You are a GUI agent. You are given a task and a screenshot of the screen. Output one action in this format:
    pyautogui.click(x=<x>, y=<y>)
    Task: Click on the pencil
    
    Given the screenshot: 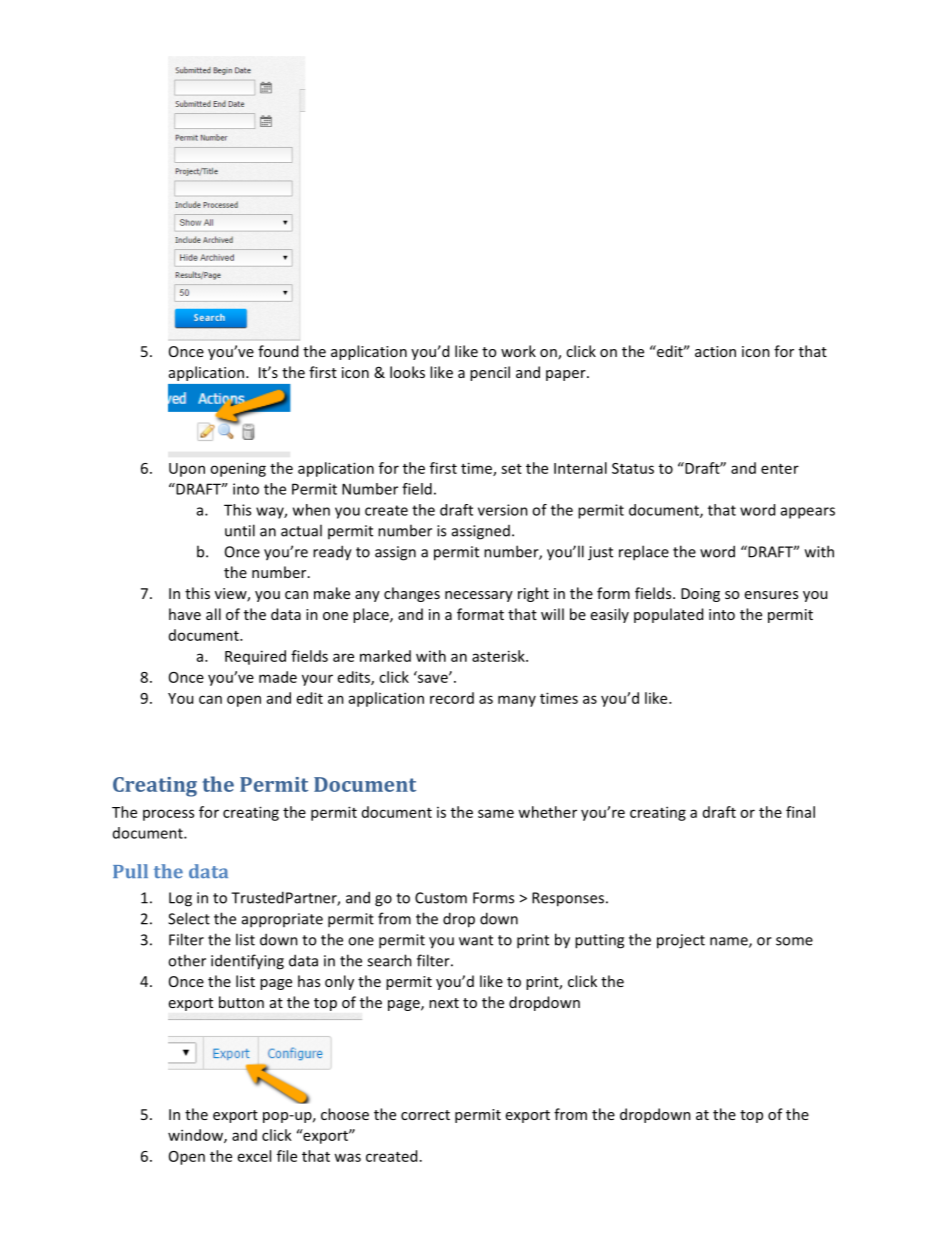 What is the action you would take?
    pyautogui.click(x=490, y=373)
